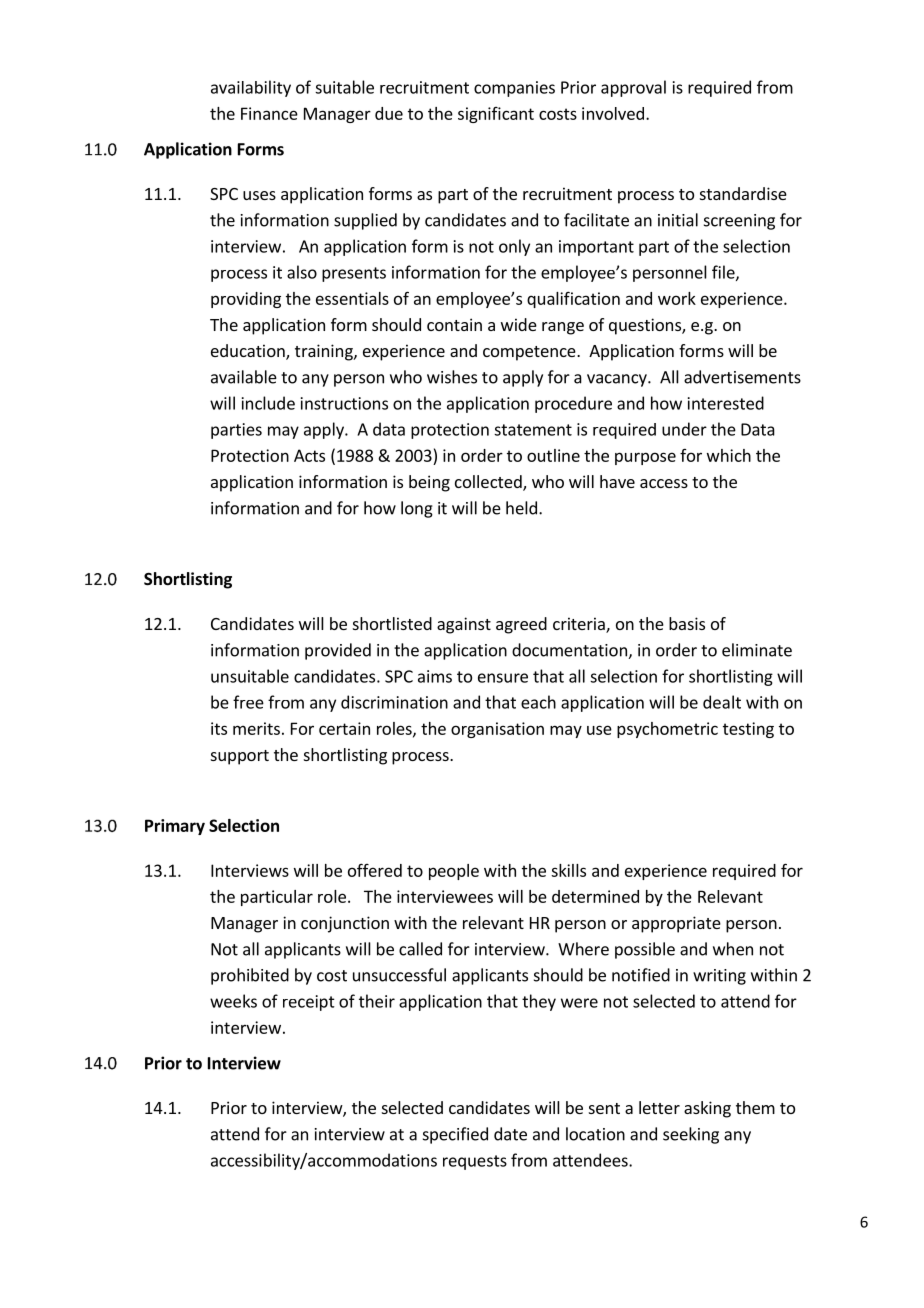  Describe the element at coordinates (497, 730) in the image. I see `organisation` at that location.
